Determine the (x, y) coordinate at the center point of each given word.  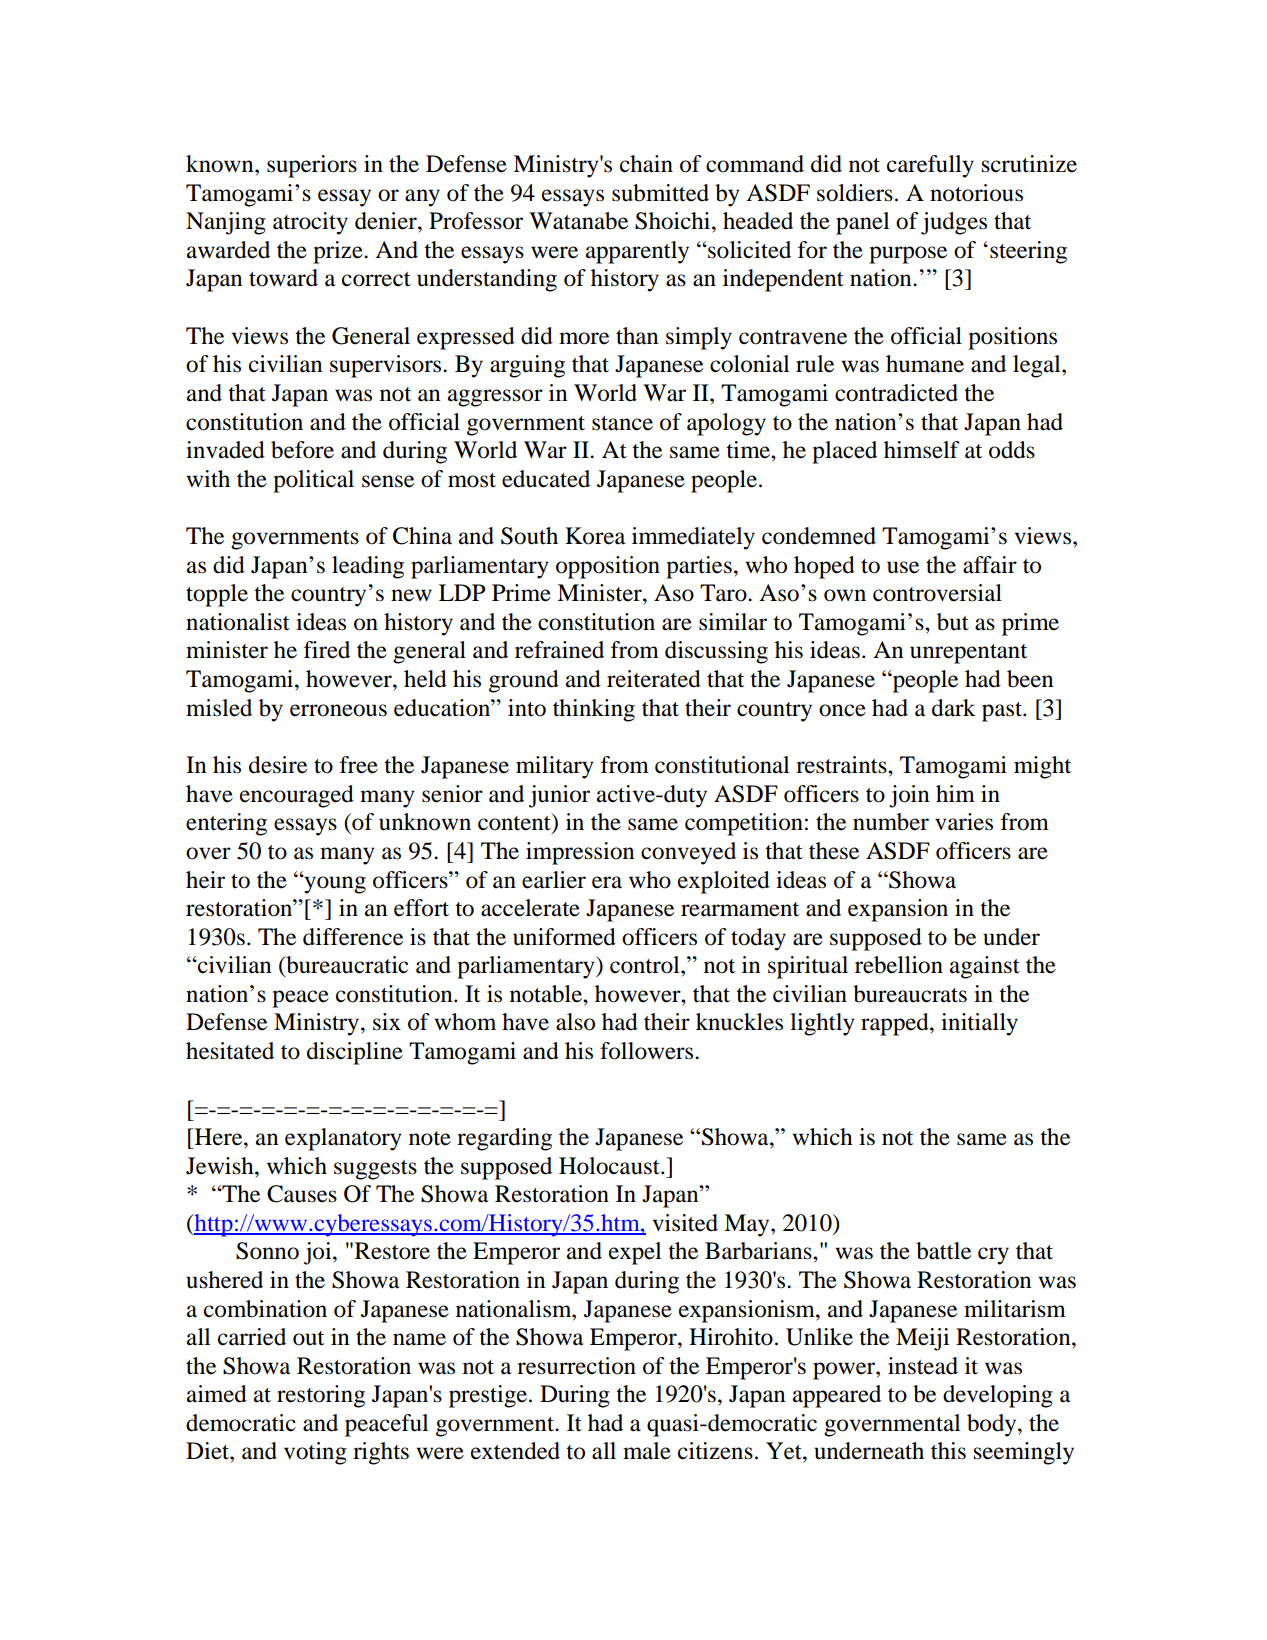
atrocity (310, 223)
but (953, 622)
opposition (608, 567)
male (647, 1451)
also (575, 1022)
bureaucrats (910, 994)
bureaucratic (346, 966)
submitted (660, 193)
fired (327, 650)
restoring (321, 1396)
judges (954, 223)
